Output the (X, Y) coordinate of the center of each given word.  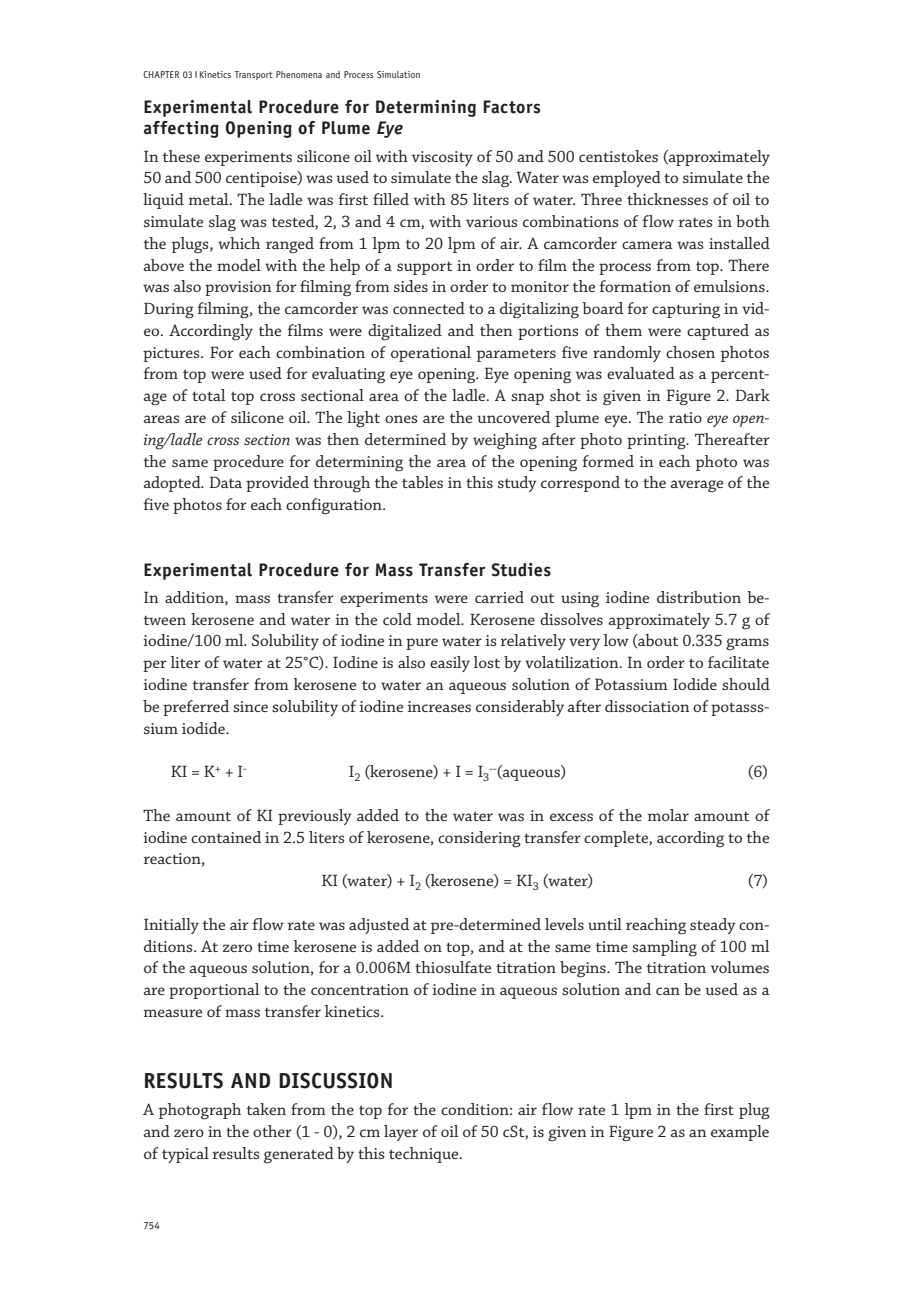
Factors (512, 107)
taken (266, 1109)
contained (226, 837)
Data (226, 482)
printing (657, 442)
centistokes (618, 156)
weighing (505, 441)
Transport (254, 75)
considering (479, 839)
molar (668, 815)
